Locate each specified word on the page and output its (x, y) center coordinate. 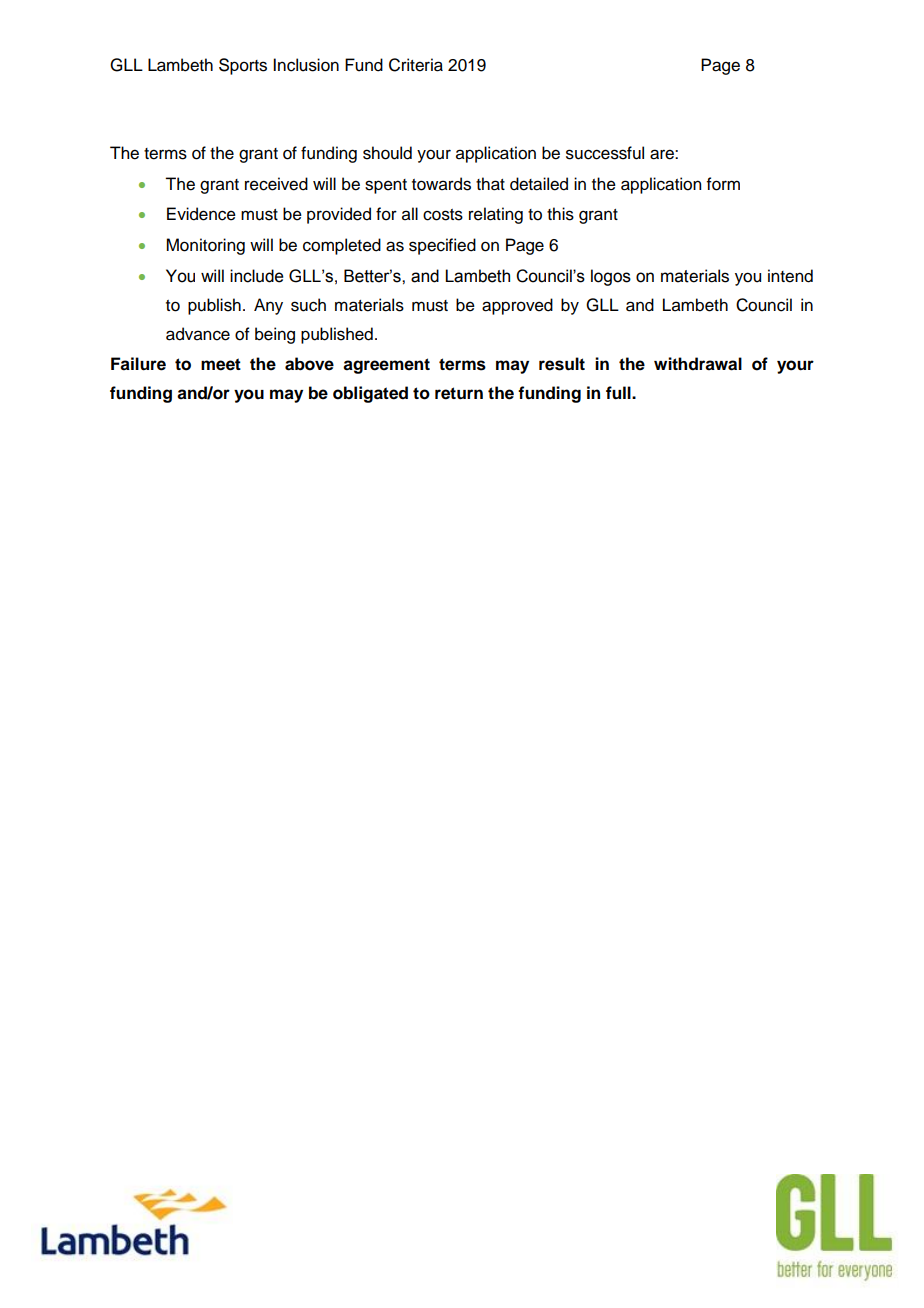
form (723, 184)
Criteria (416, 65)
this (560, 214)
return (459, 393)
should (387, 153)
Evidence (201, 214)
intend (790, 276)
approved (517, 306)
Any (268, 306)
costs (443, 215)
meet (221, 364)
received (276, 184)
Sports (243, 66)
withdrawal (698, 364)
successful (605, 153)
